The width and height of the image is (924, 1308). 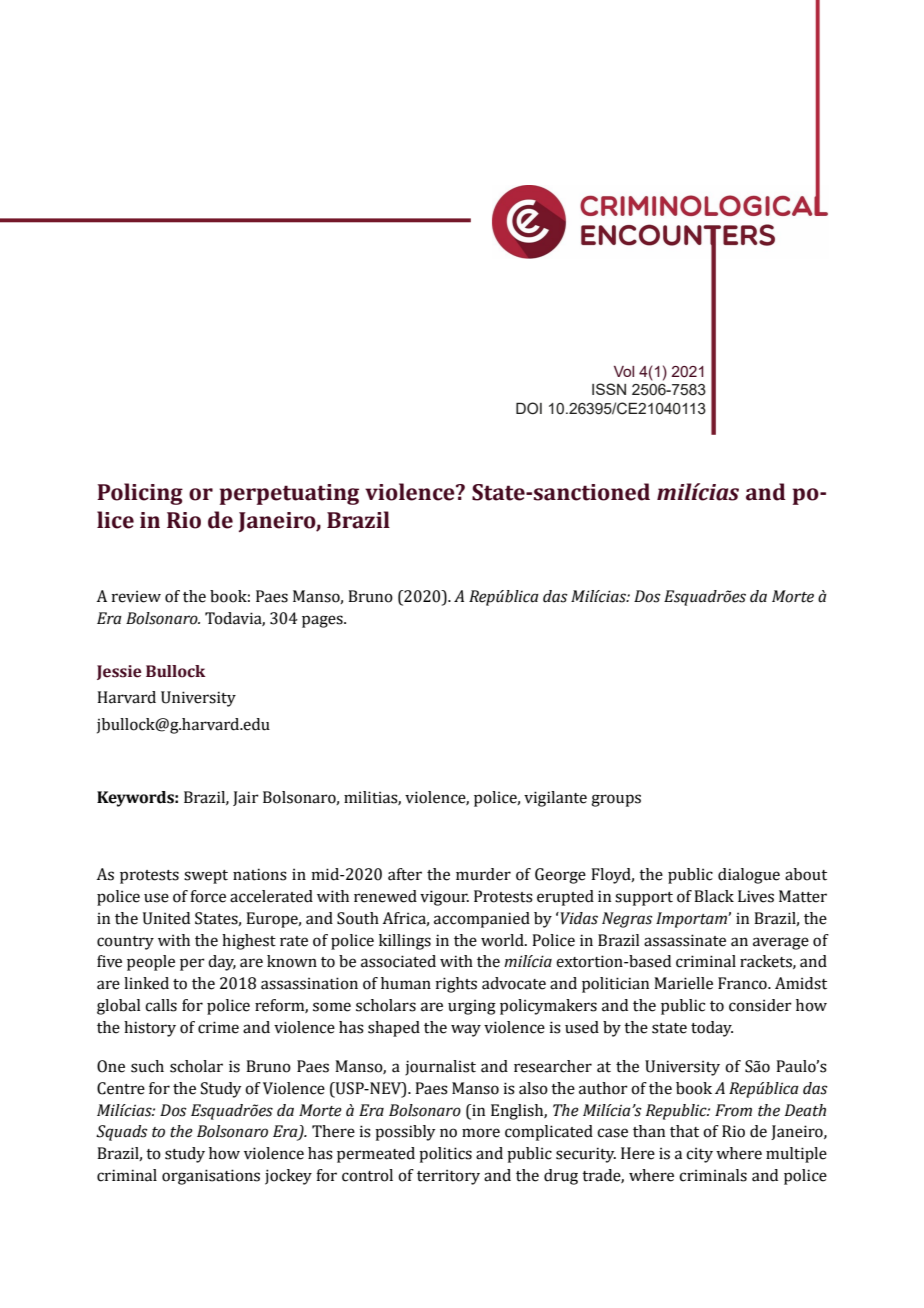 I want to click on vigilante, so click(x=555, y=799).
